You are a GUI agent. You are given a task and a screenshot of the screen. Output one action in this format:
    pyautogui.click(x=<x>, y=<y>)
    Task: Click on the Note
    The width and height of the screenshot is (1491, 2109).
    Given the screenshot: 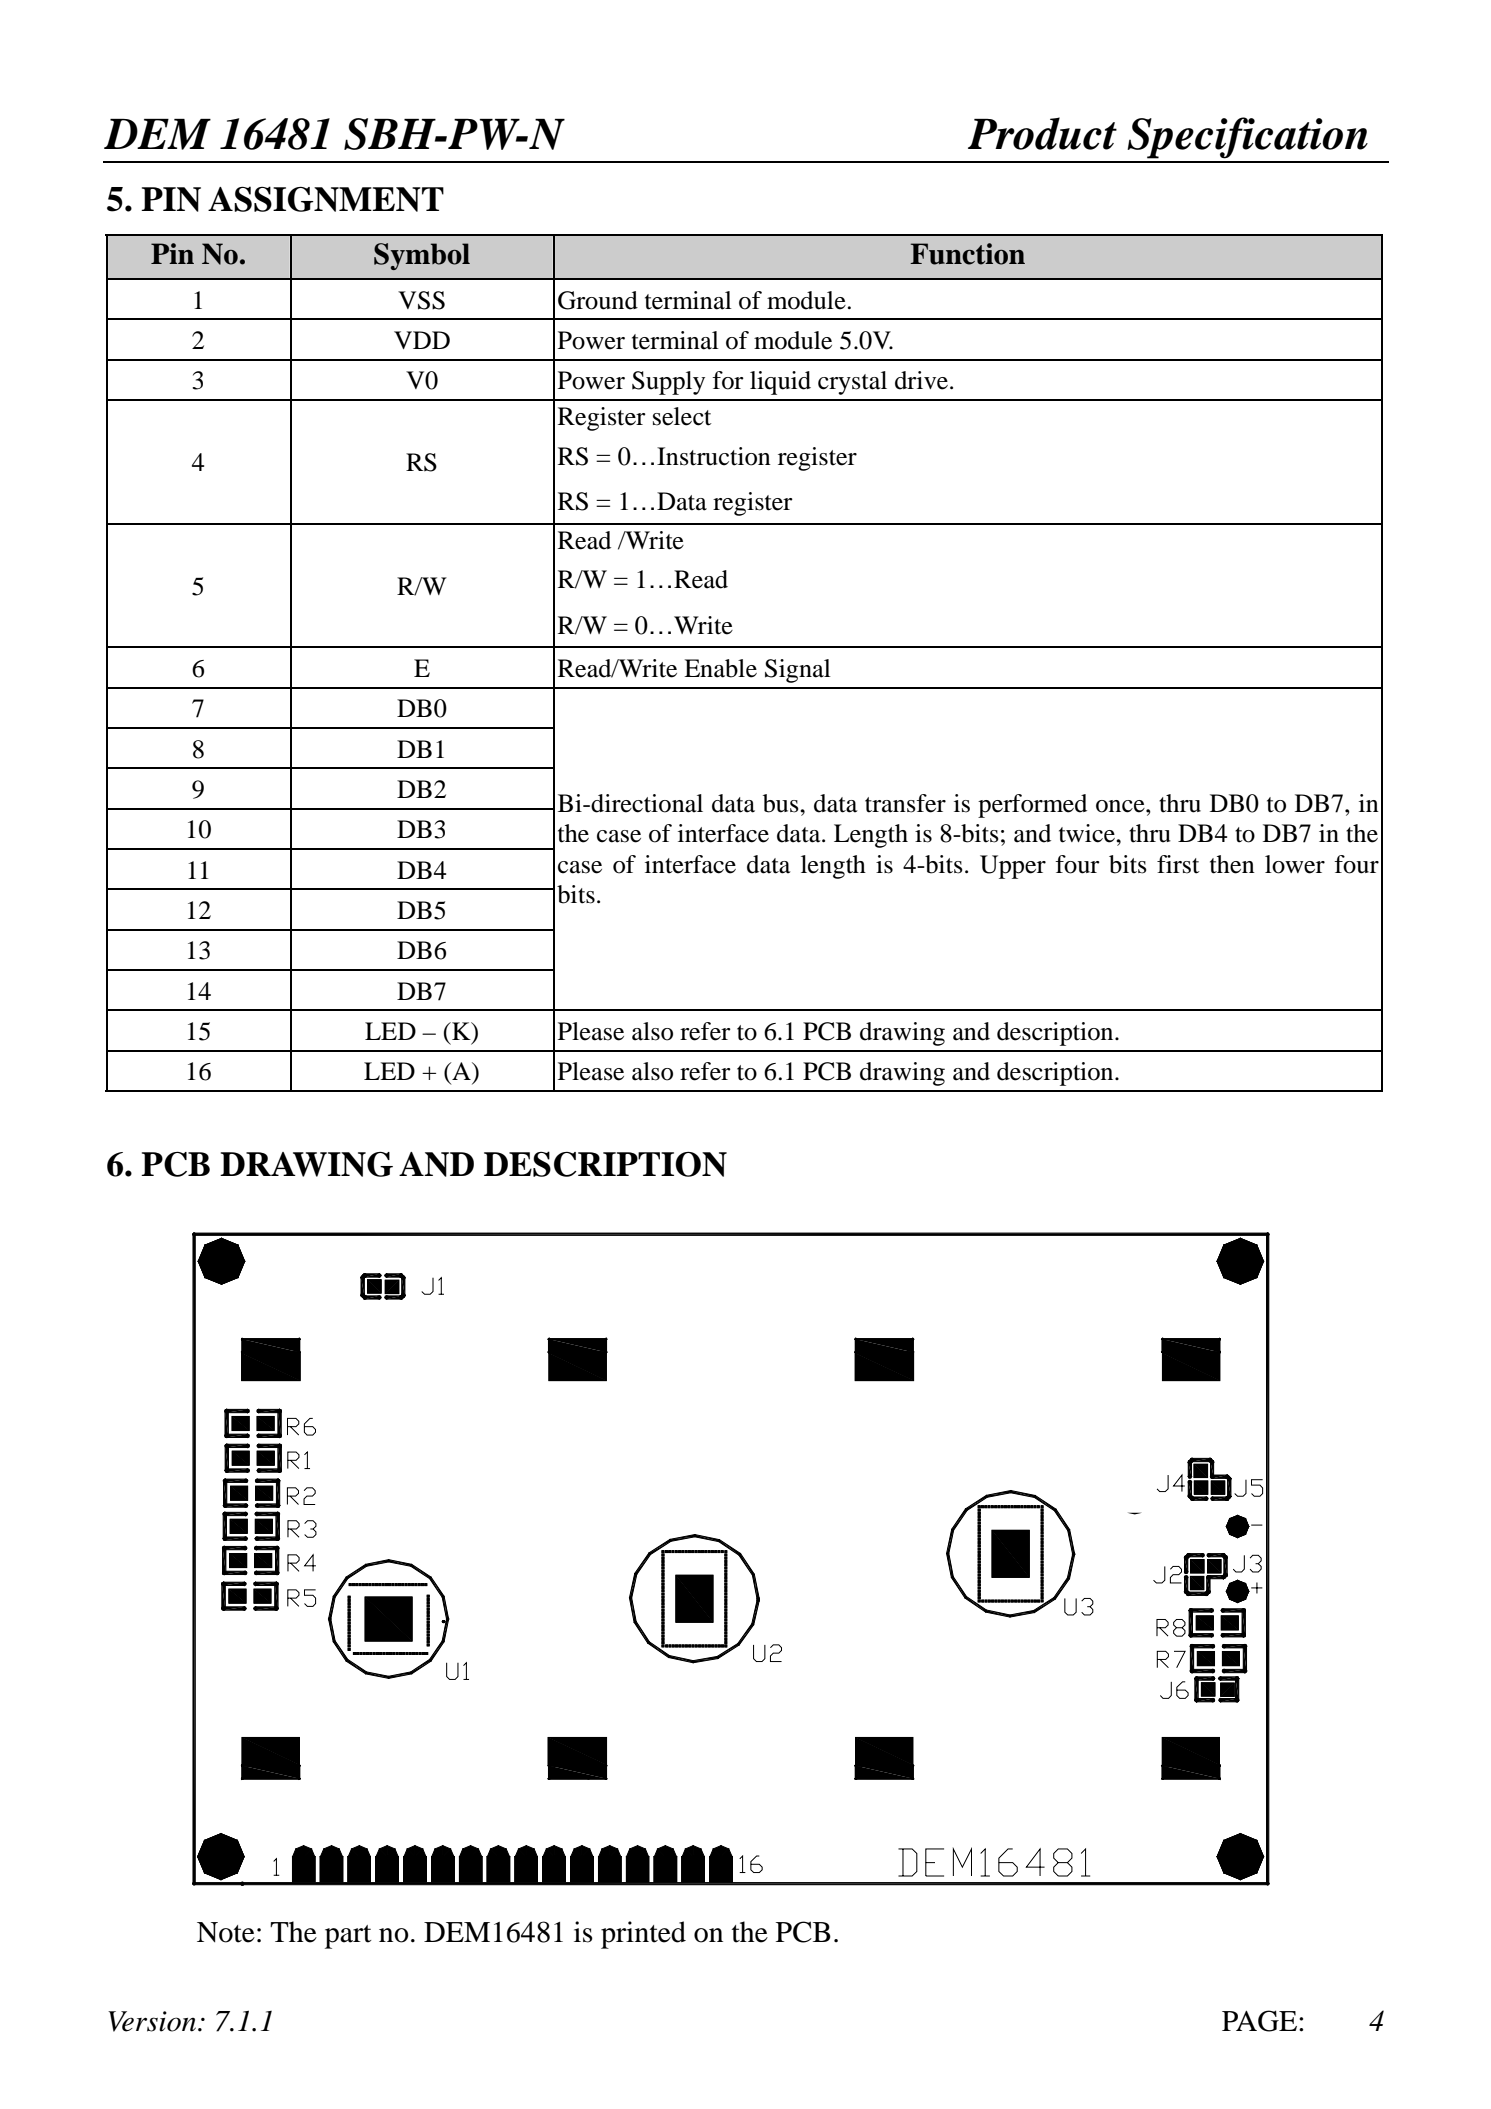 What is the action you would take?
    pyautogui.click(x=226, y=1932)
